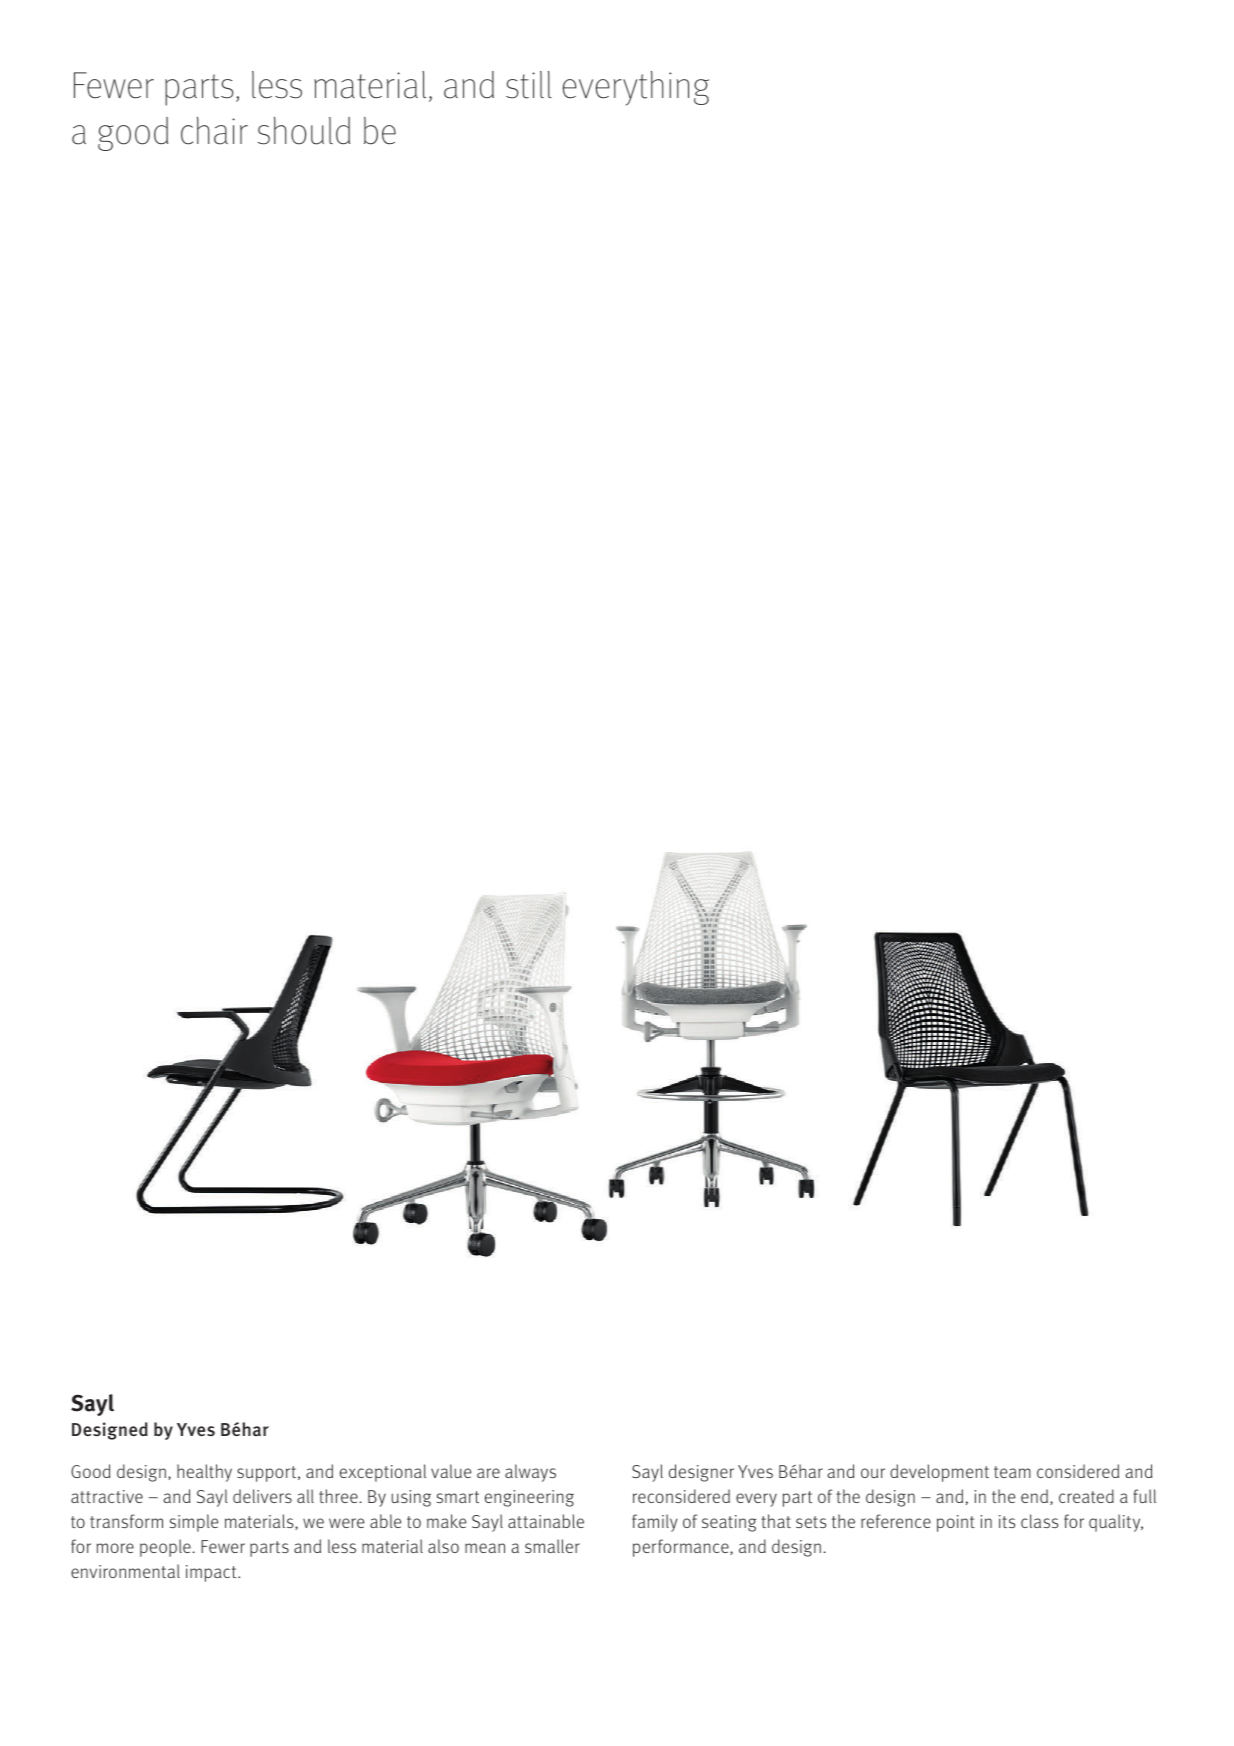  Describe the element at coordinates (194, 1523) in the page. I see `simple` at that location.
